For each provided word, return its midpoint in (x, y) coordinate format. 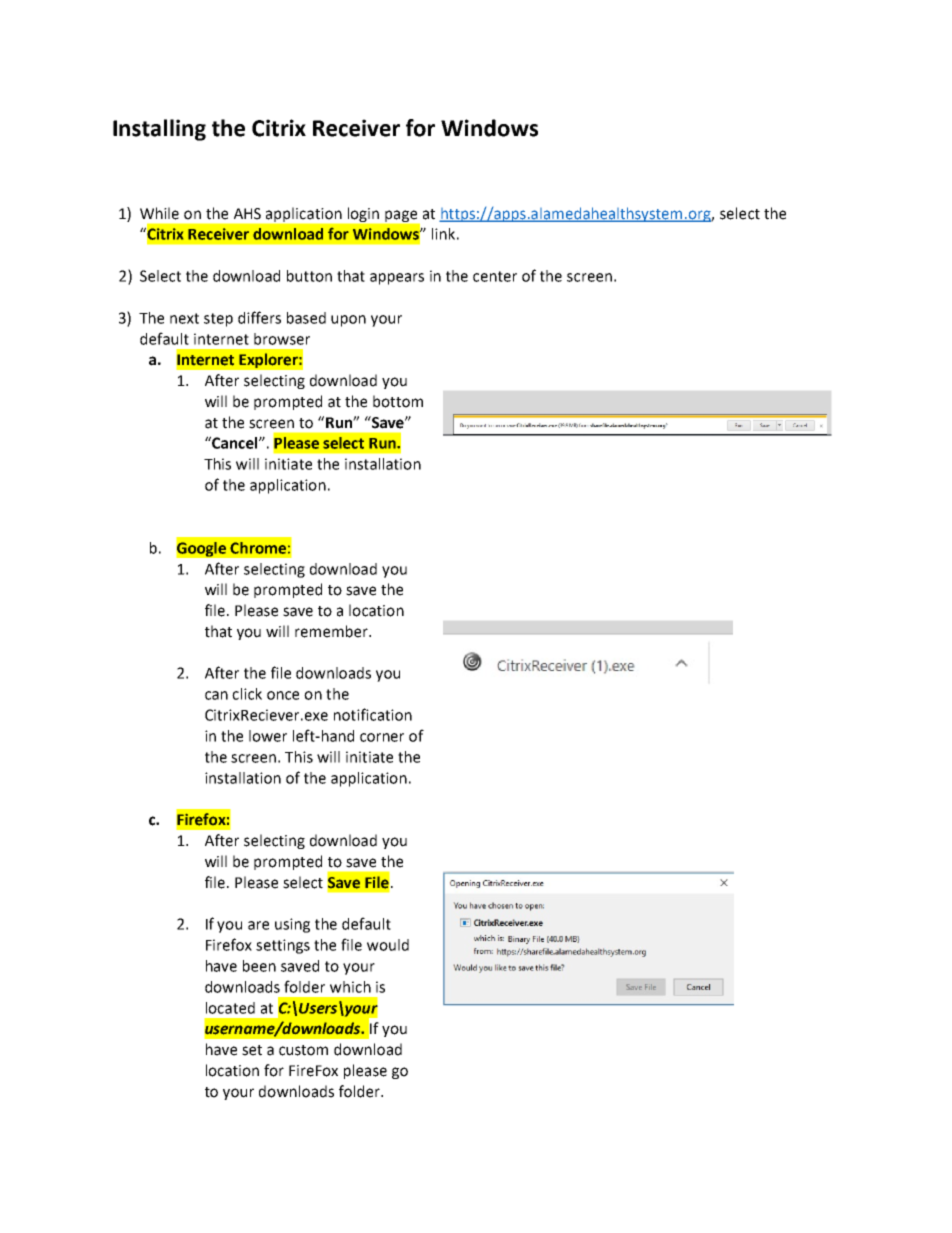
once (283, 695)
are (258, 925)
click (247, 694)
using (292, 925)
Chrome (258, 548)
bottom (398, 401)
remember (332, 631)
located (230, 1008)
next (184, 318)
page (401, 216)
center (495, 276)
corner (382, 737)
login (363, 214)
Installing (159, 130)
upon (348, 321)
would (388, 945)
